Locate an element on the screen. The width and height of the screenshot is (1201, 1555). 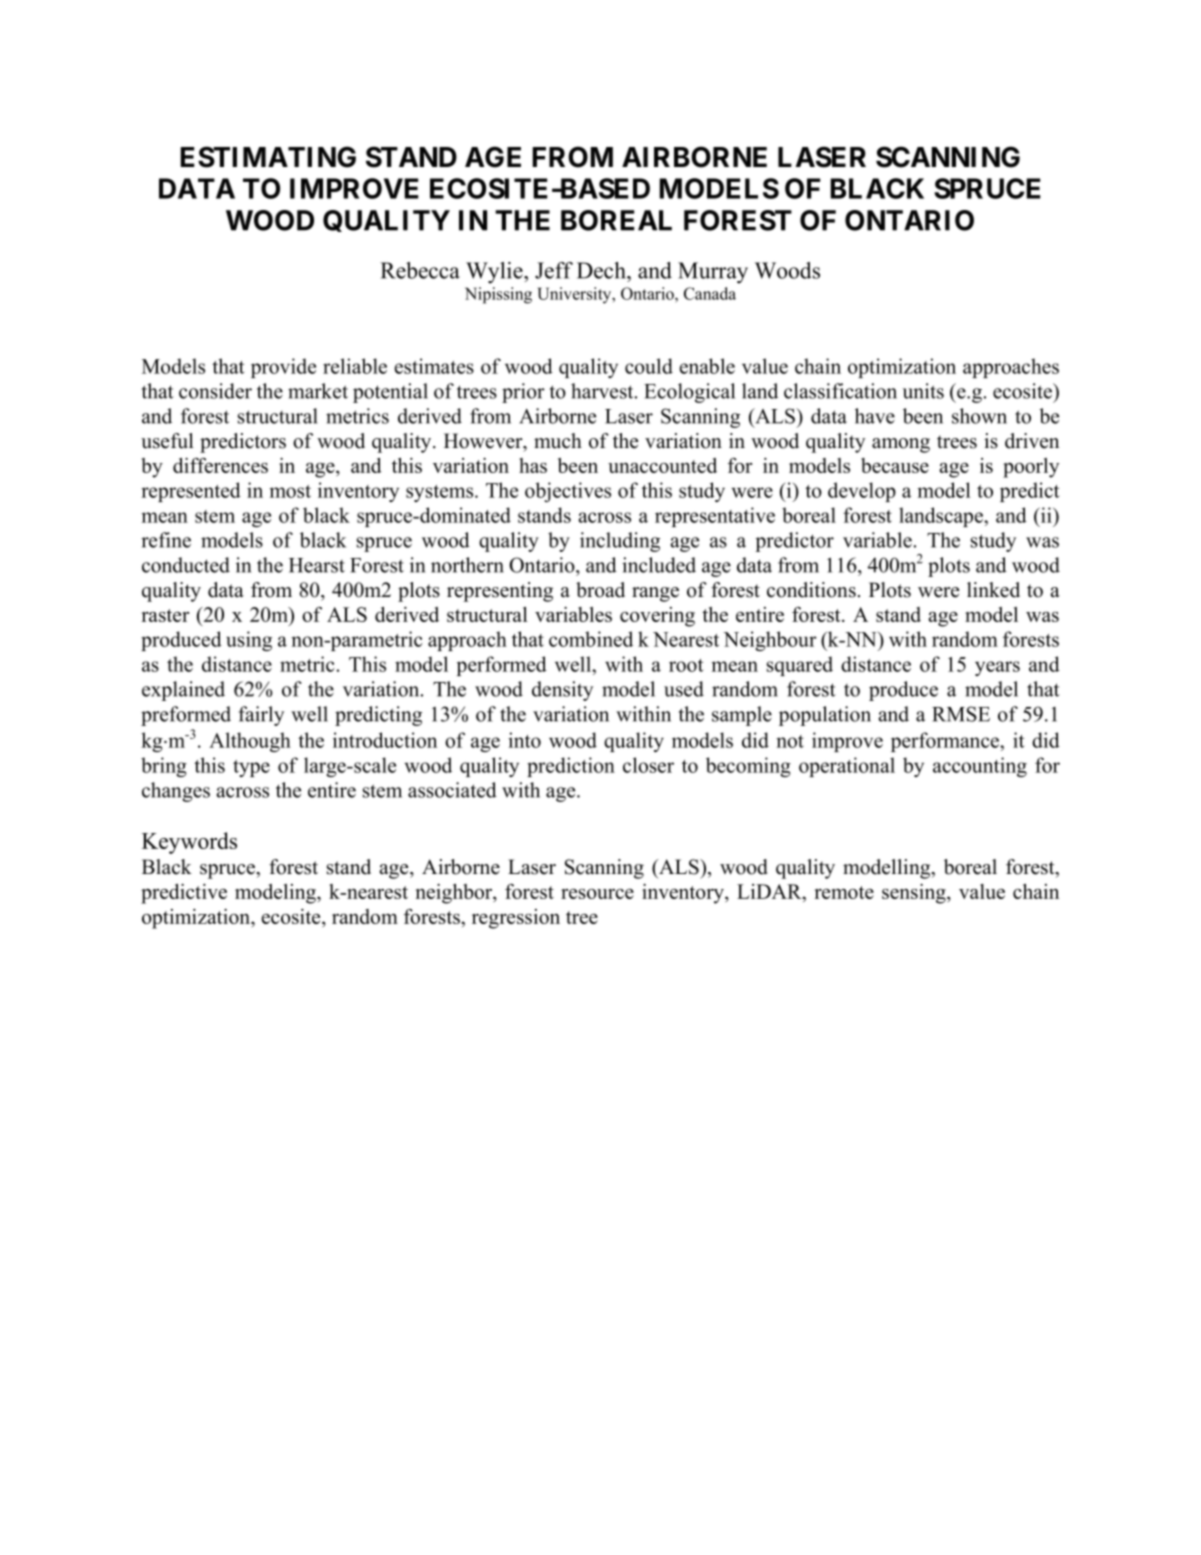
Murray is located at coordinates (713, 273).
